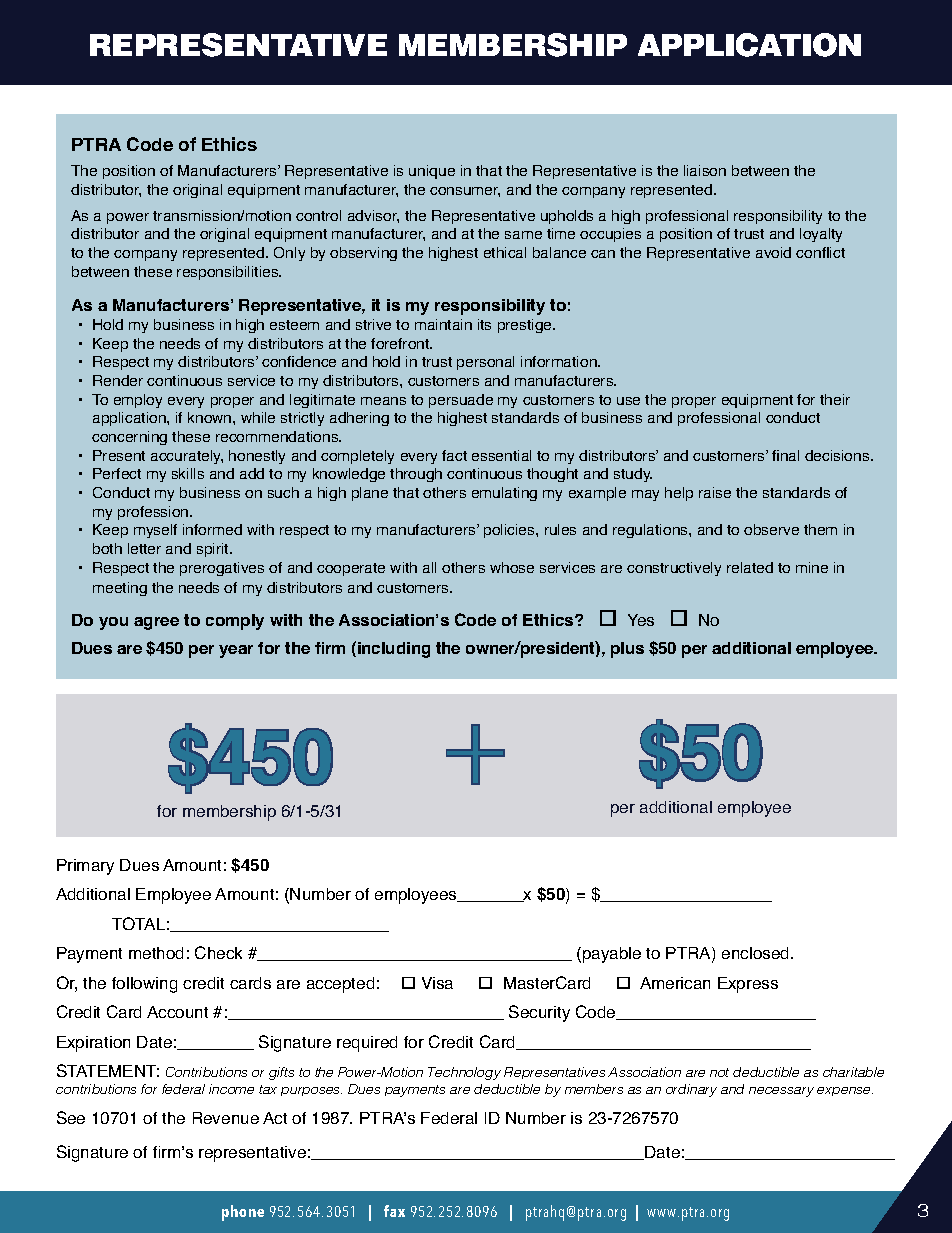 The height and width of the screenshot is (1233, 952). What do you see at coordinates (437, 983) in the screenshot?
I see `Visa` at bounding box center [437, 983].
